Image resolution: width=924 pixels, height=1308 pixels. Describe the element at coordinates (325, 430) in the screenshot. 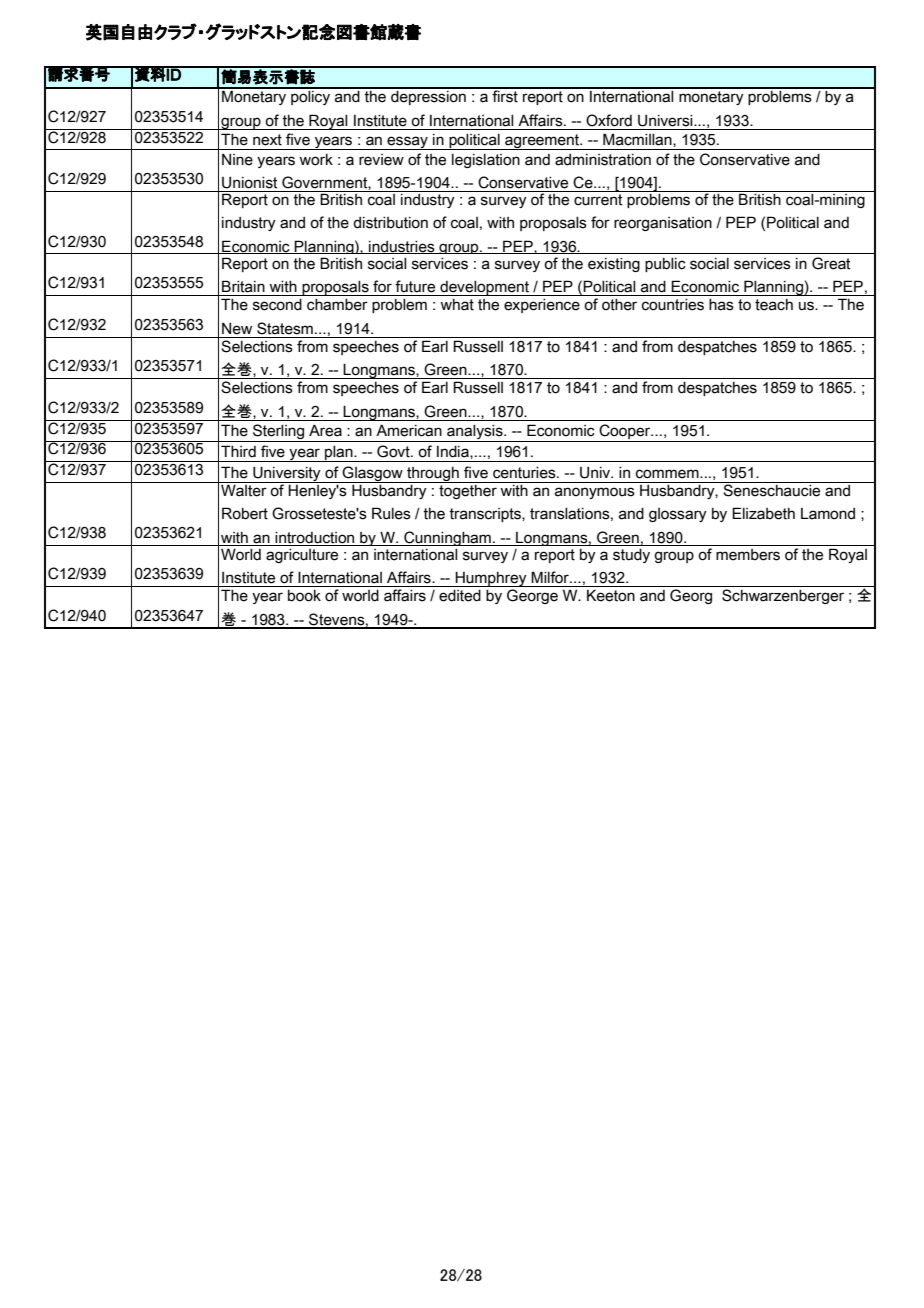

I see `Area` at that location.
